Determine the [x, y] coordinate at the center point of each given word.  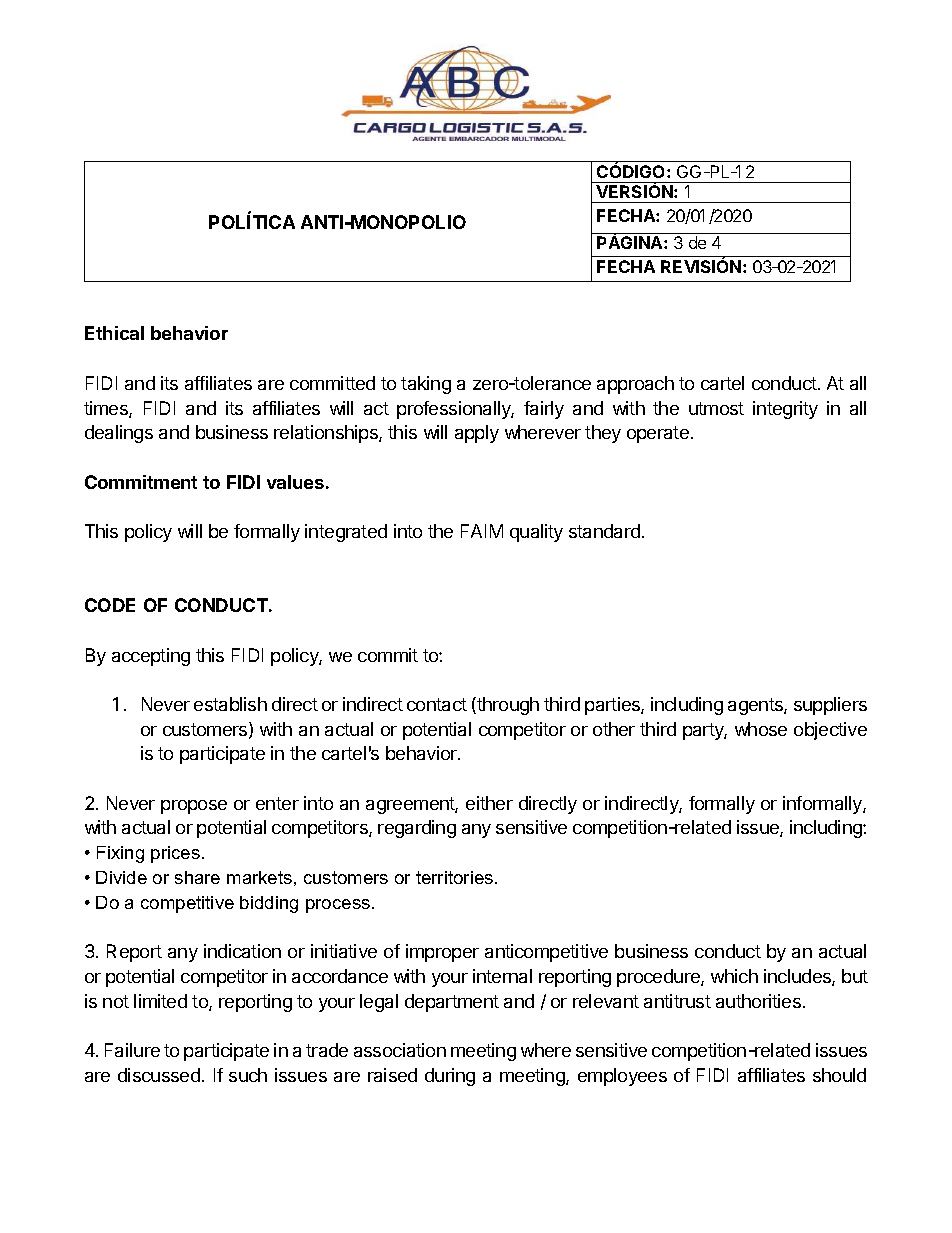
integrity [785, 410]
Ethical [114, 333]
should [839, 1075]
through [507, 706]
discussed [159, 1075]
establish [230, 704]
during [450, 1077]
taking [426, 385]
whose [761, 729]
